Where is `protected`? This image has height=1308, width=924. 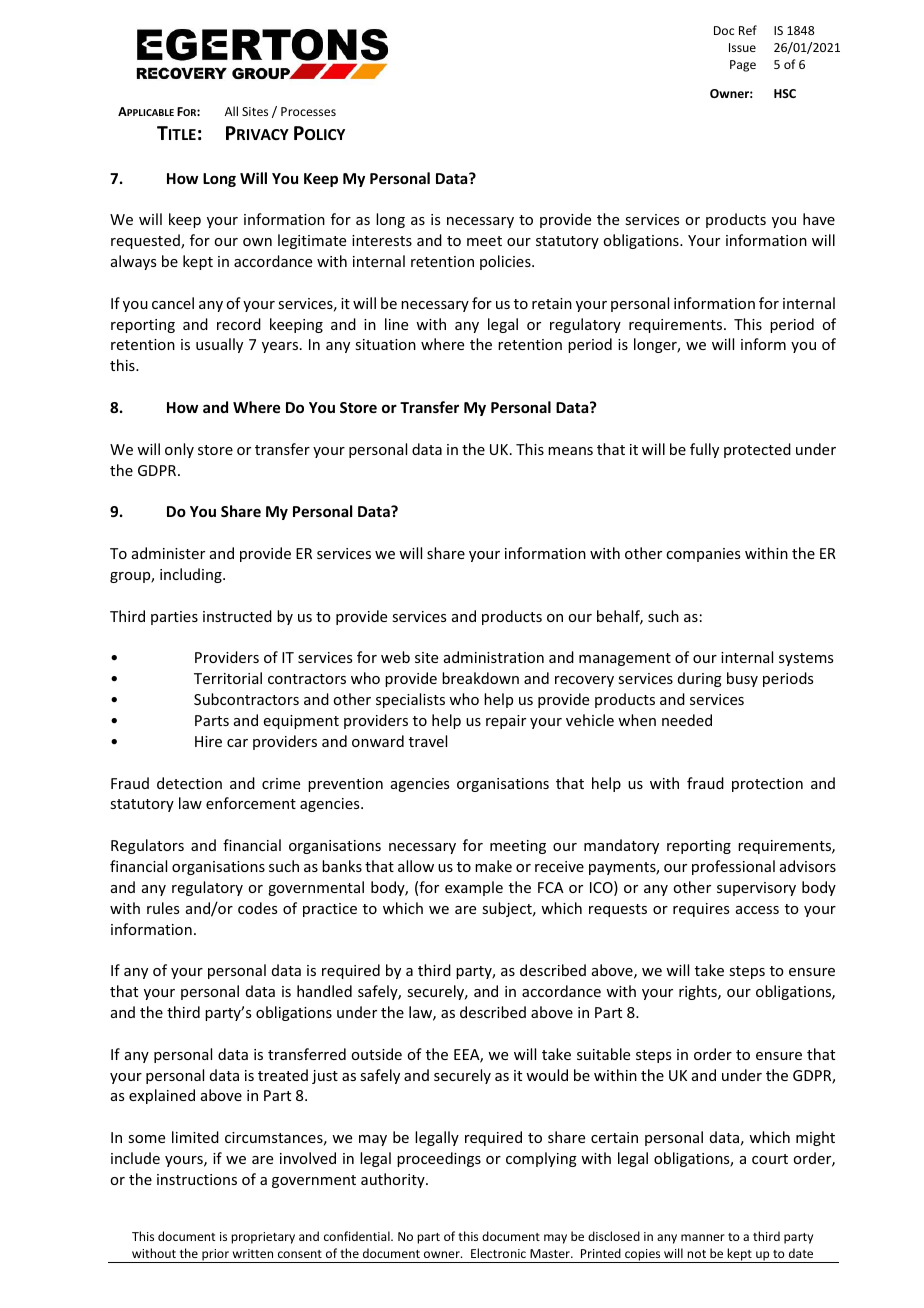 protected is located at coordinates (757, 450).
